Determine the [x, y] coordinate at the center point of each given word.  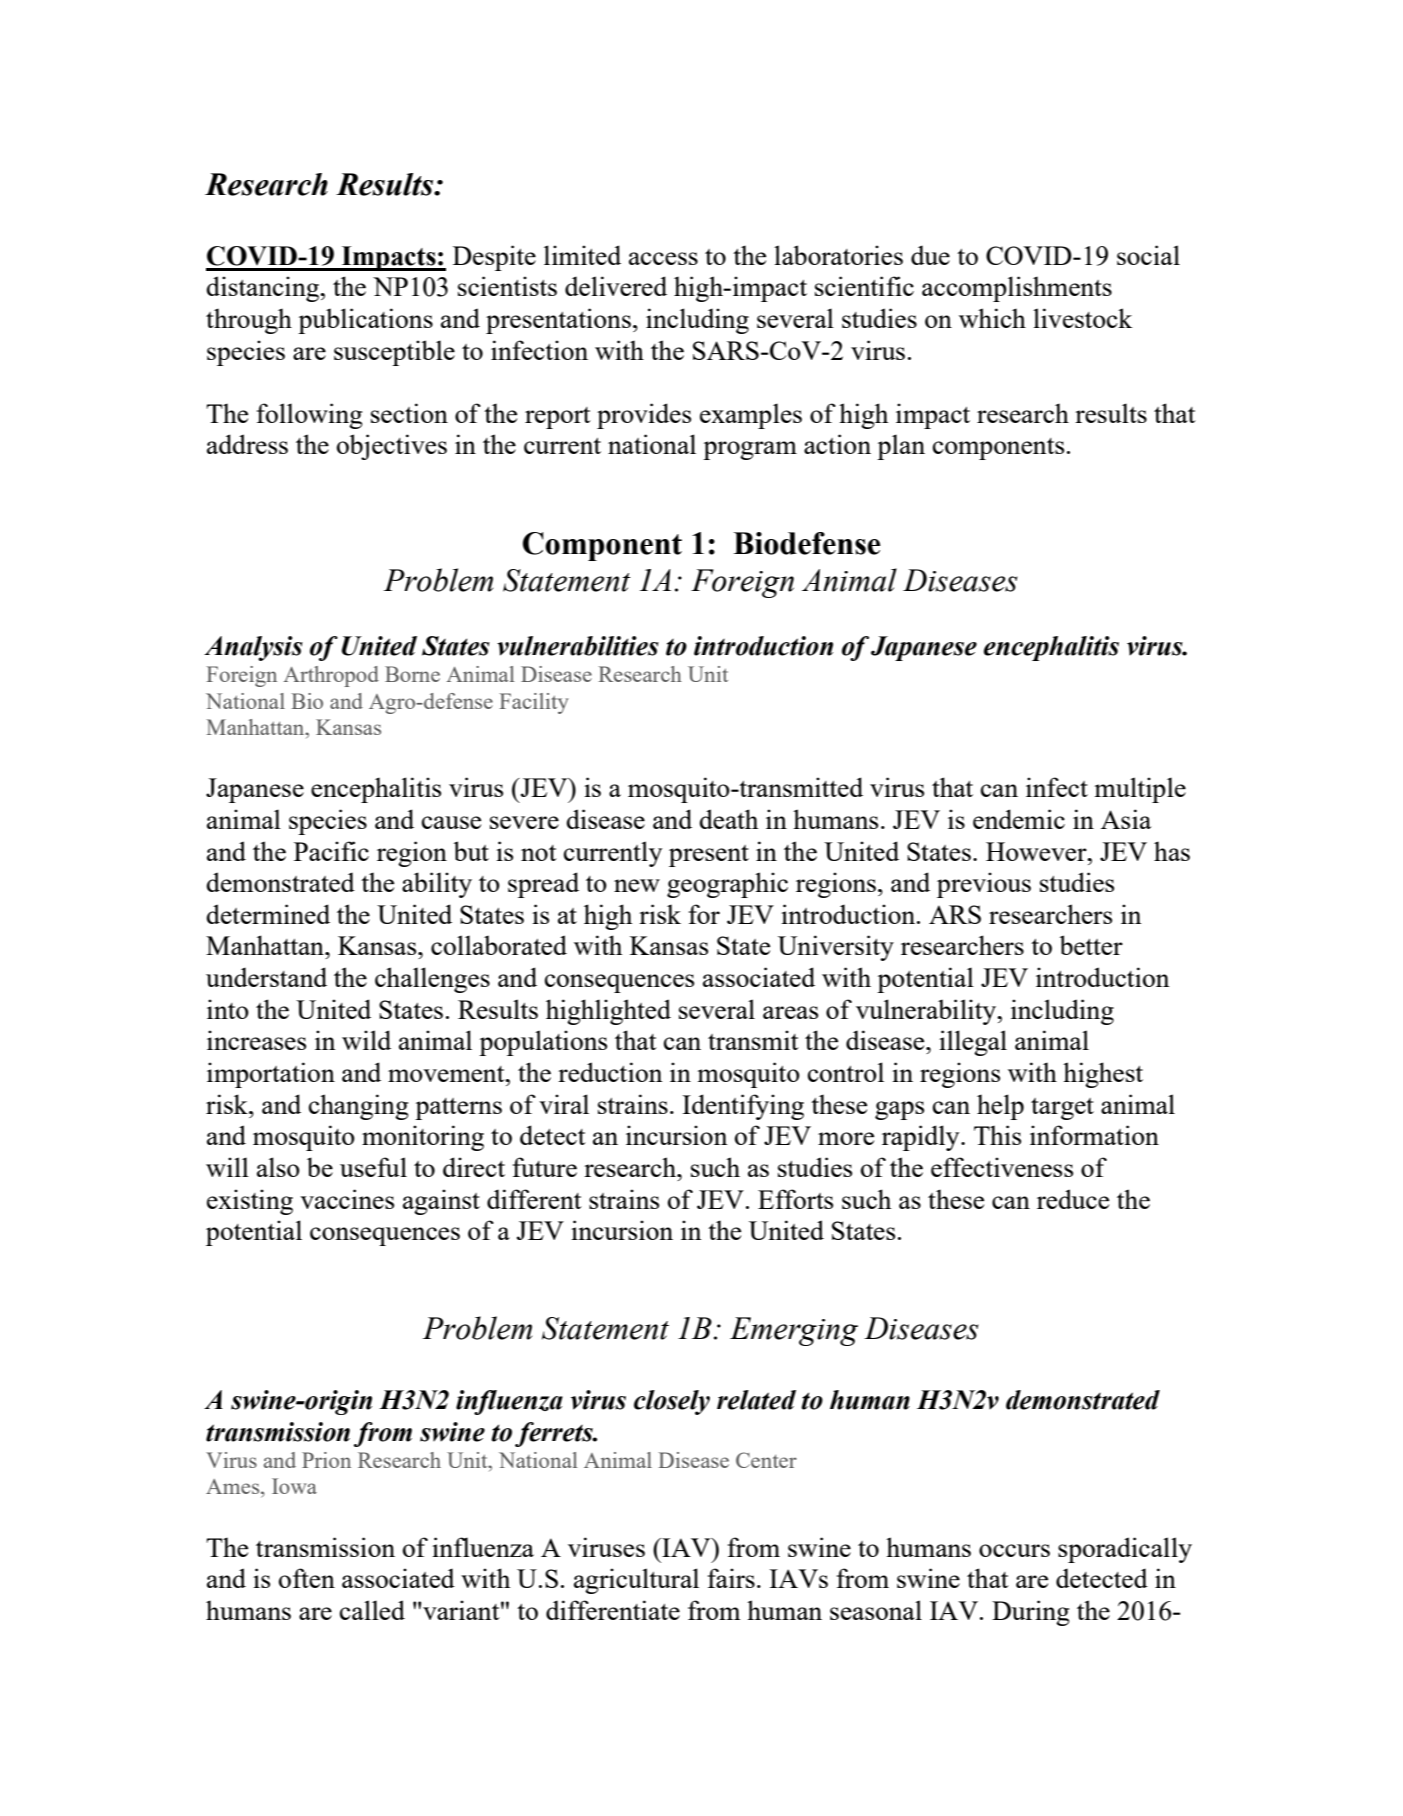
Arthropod [331, 676]
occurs [1014, 1550]
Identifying [743, 1107]
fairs [731, 1578]
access [663, 258]
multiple [1140, 790]
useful [373, 1167]
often [307, 1578]
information [1094, 1135]
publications [365, 321]
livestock [1082, 318]
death [728, 819]
